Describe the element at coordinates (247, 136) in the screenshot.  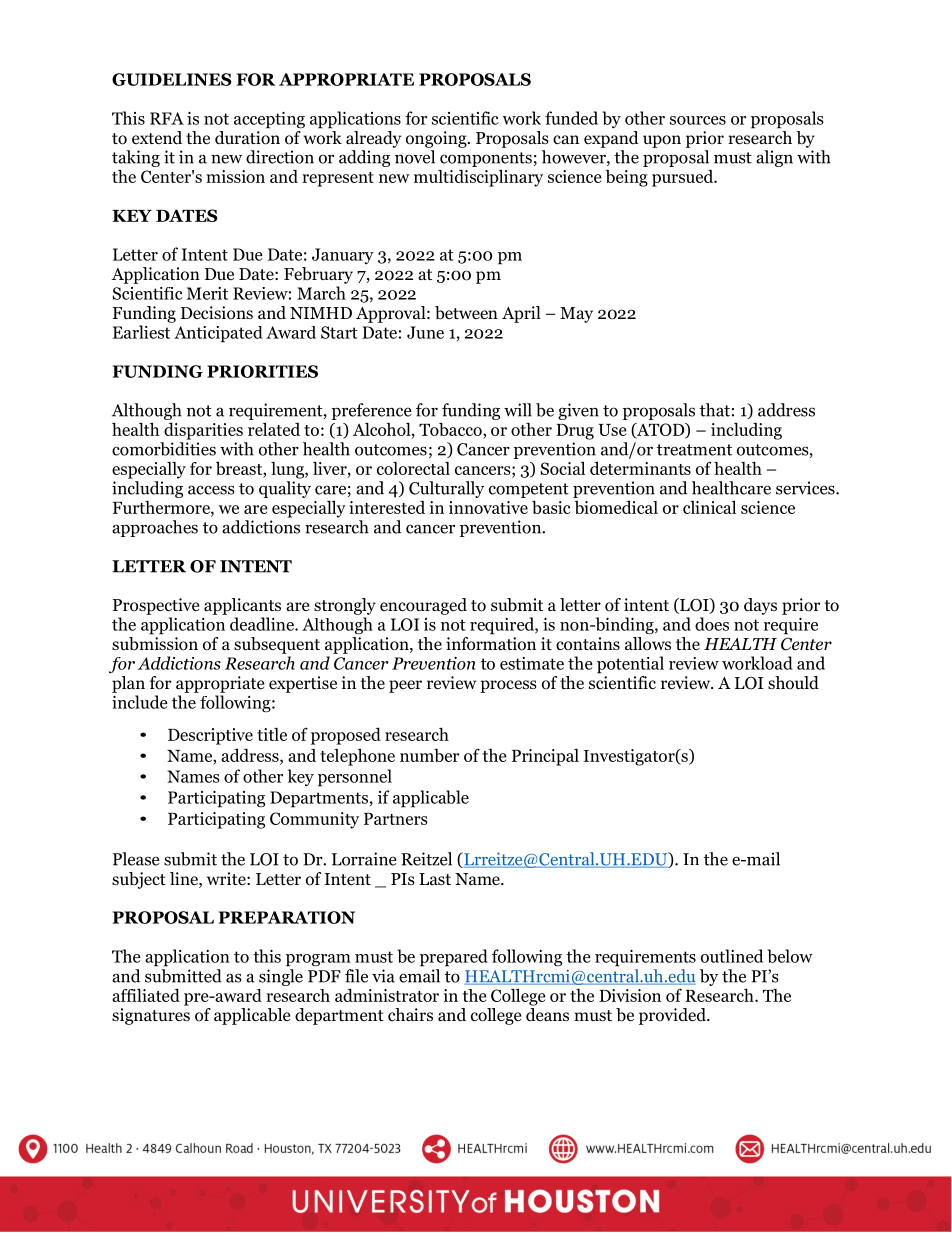
I see `duration` at that location.
